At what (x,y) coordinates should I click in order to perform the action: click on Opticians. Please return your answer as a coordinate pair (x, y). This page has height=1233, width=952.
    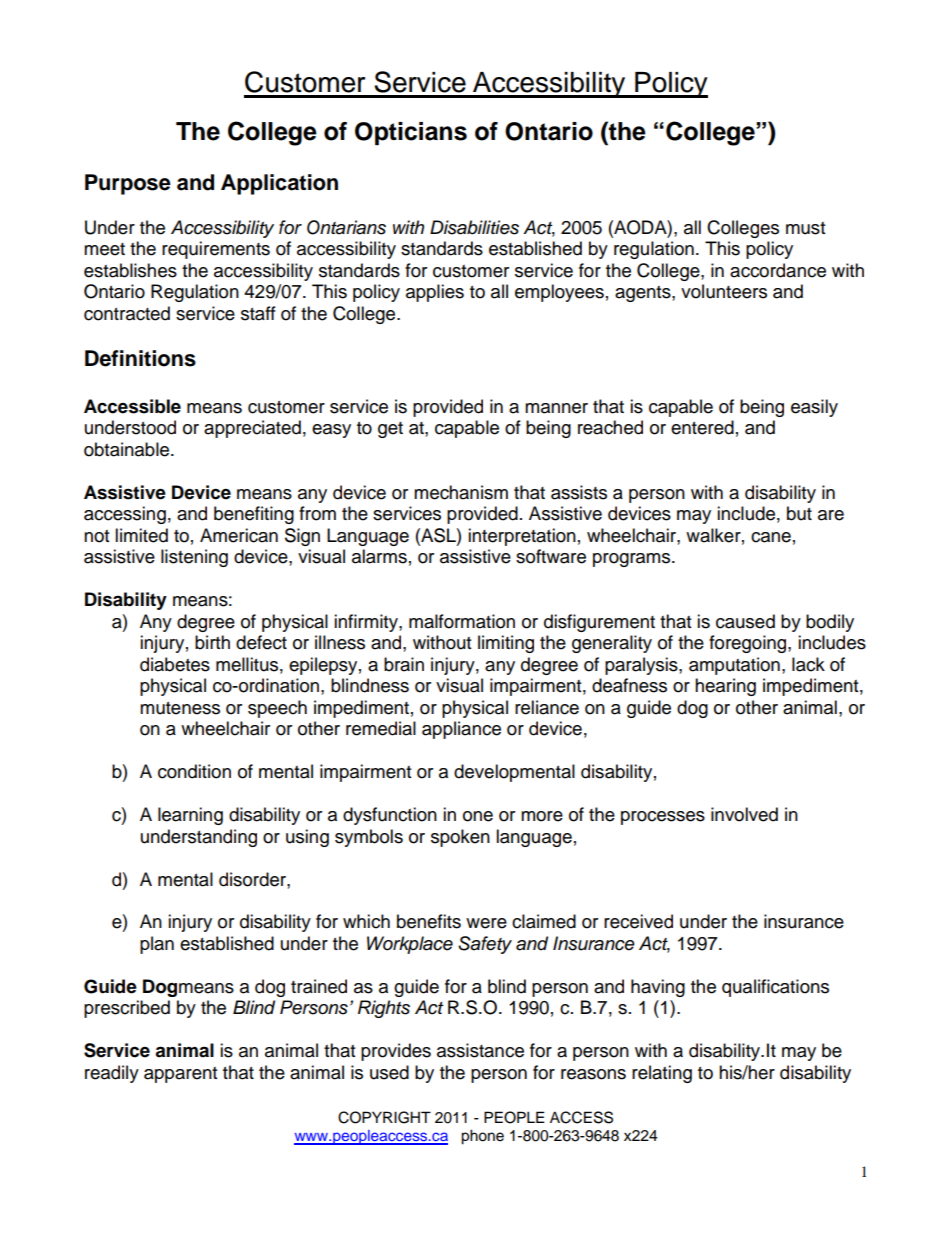
    Looking at the image, I should click on (411, 133).
